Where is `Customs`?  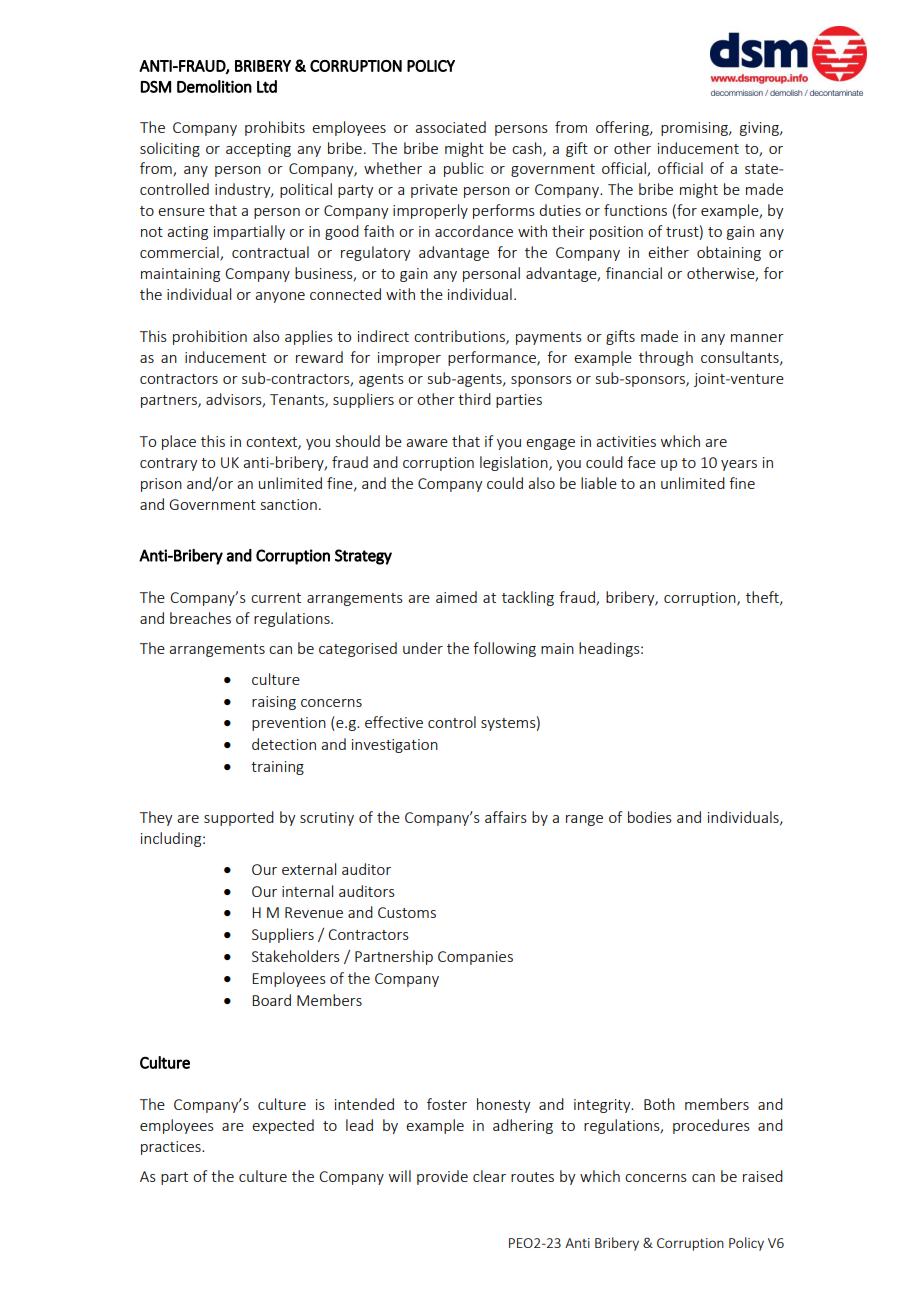
Customs is located at coordinates (407, 912).
